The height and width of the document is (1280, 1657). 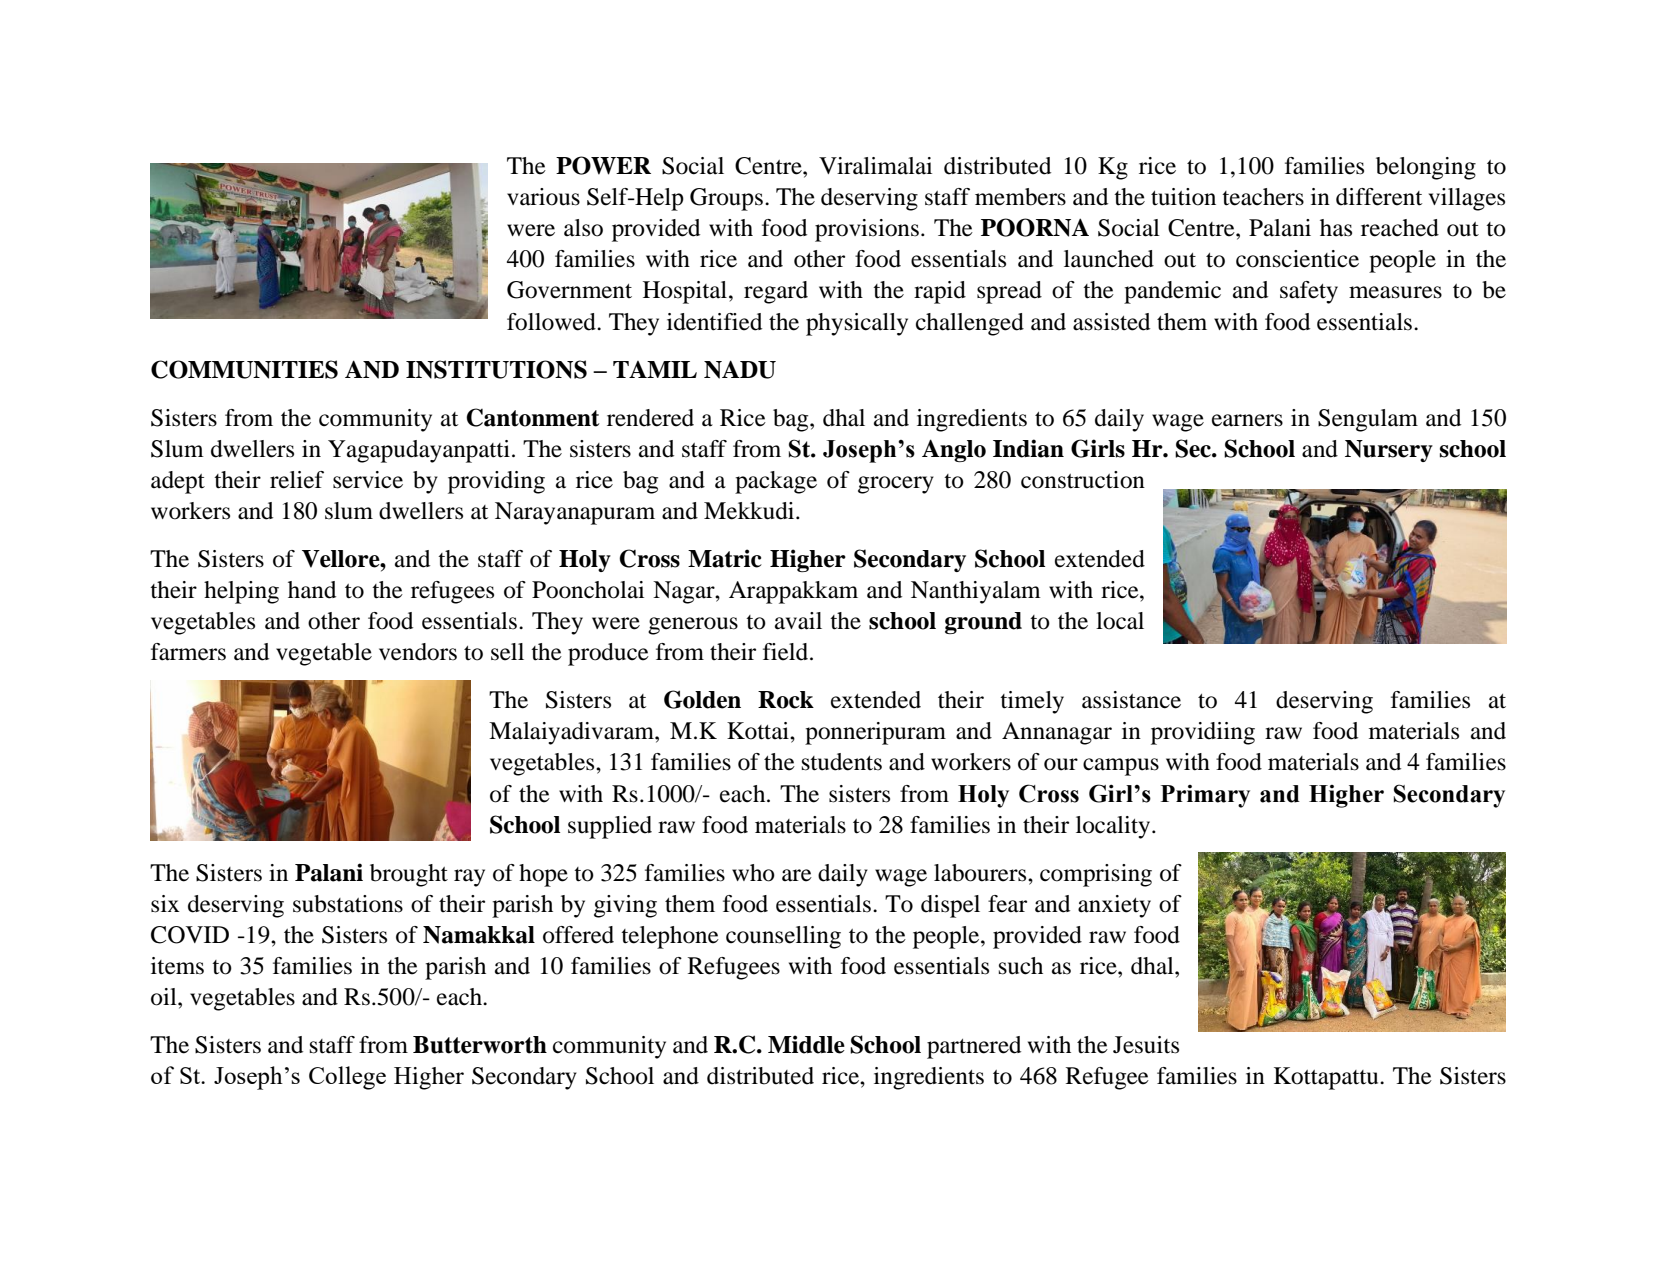 I want to click on Groups, so click(x=726, y=199).
